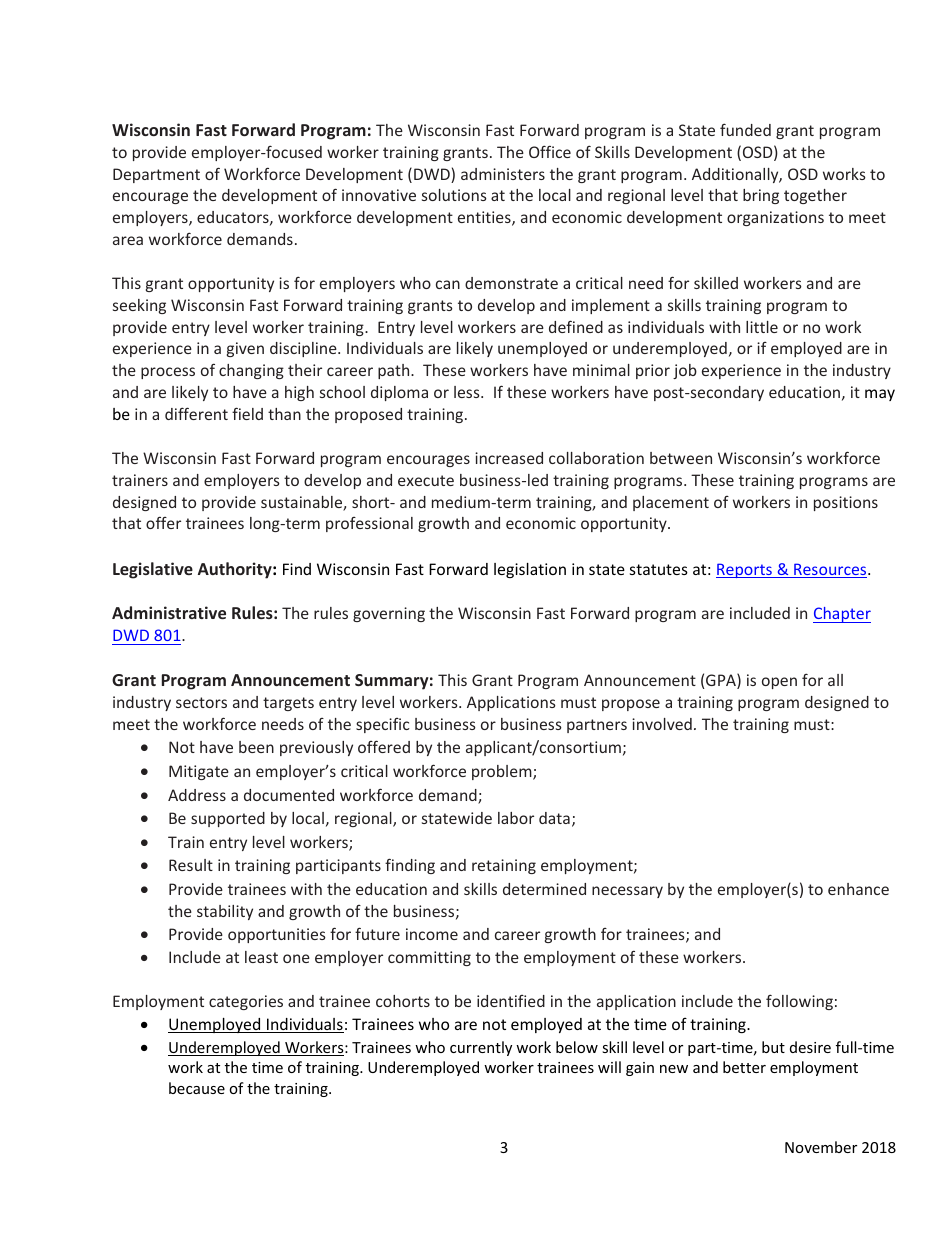 Image resolution: width=952 pixels, height=1233 pixels. I want to click on administers, so click(503, 174).
